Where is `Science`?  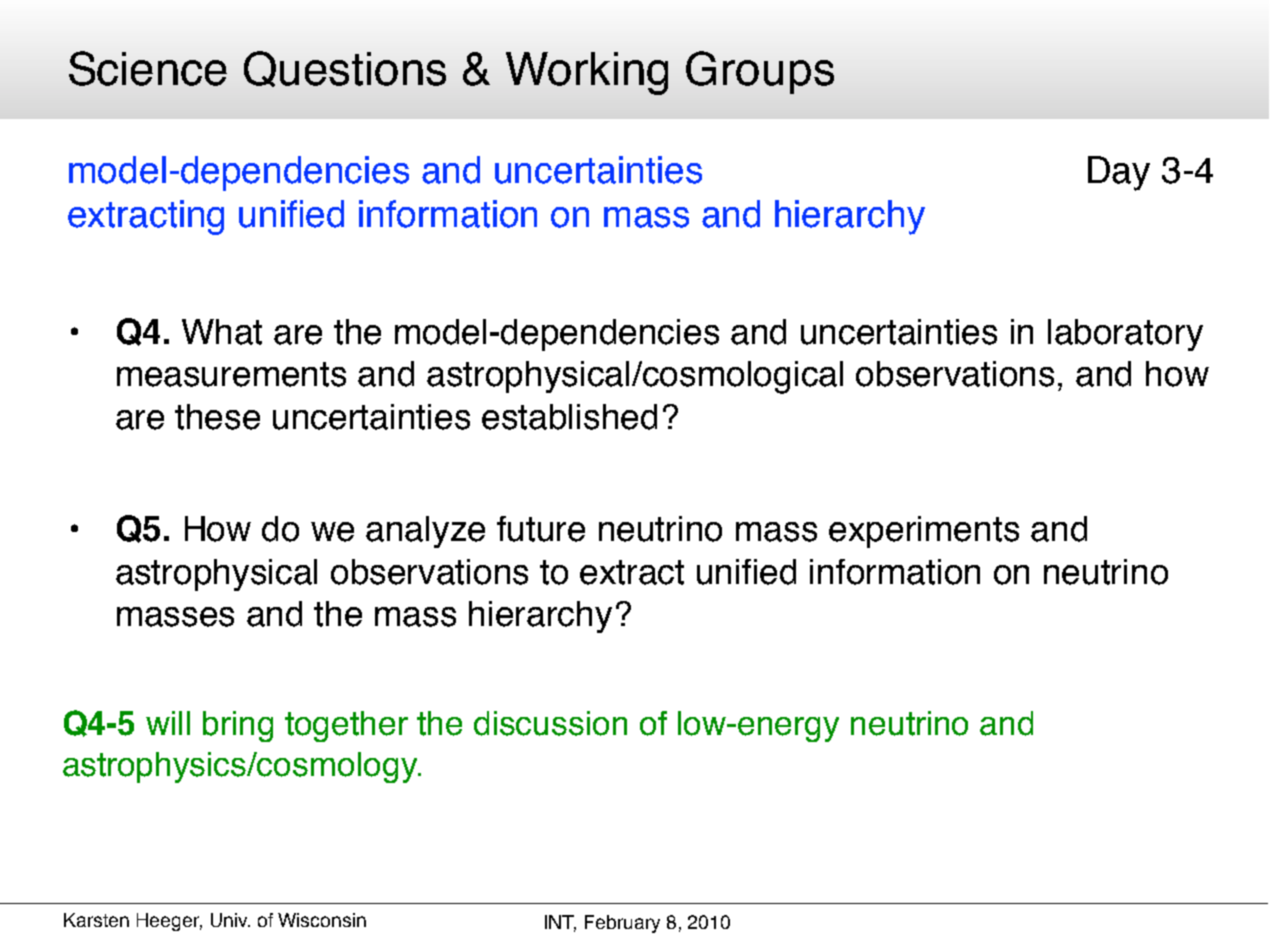 Science is located at coordinates (148, 68).
